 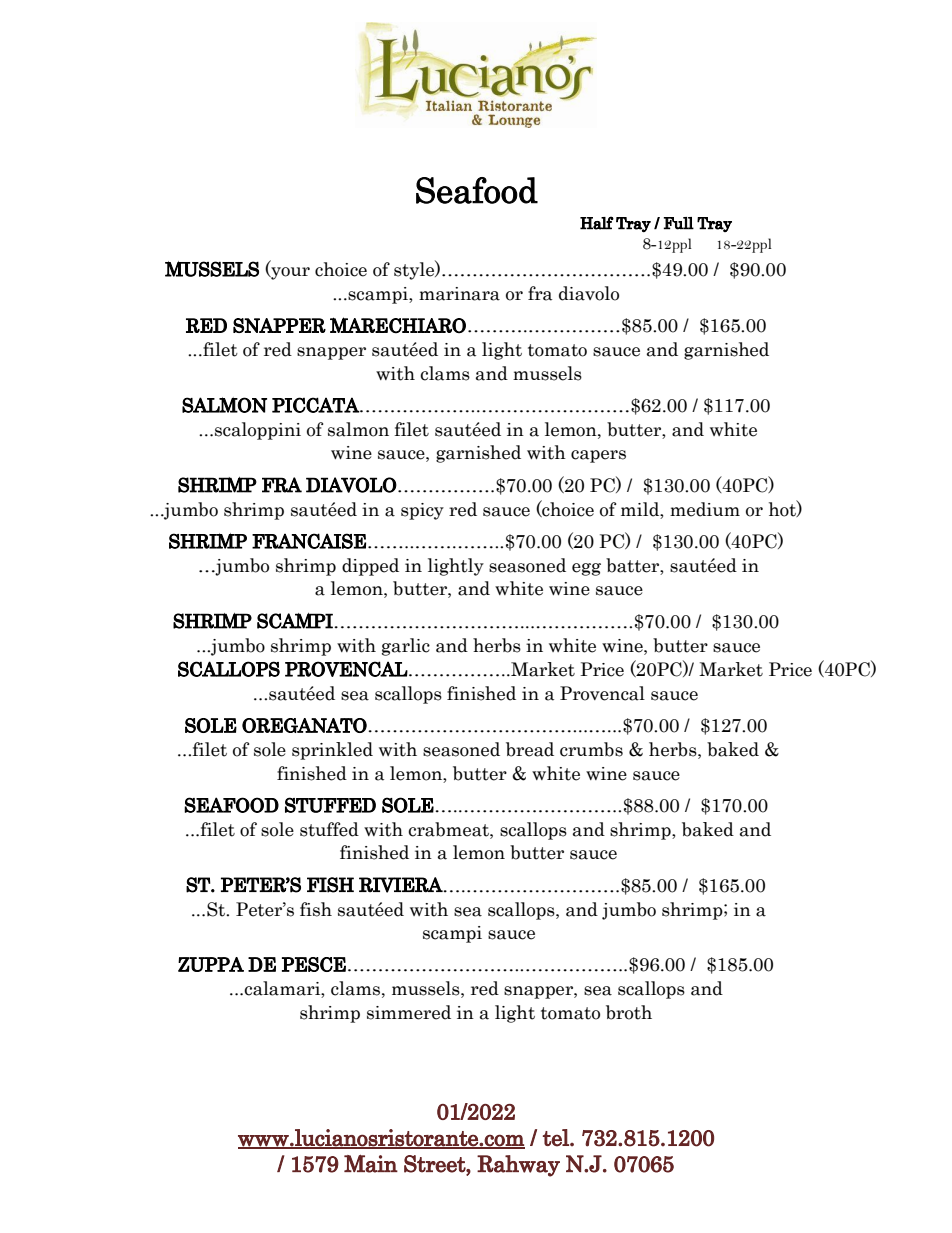 What do you see at coordinates (332, 751) in the image?
I see `sprinkled` at bounding box center [332, 751].
